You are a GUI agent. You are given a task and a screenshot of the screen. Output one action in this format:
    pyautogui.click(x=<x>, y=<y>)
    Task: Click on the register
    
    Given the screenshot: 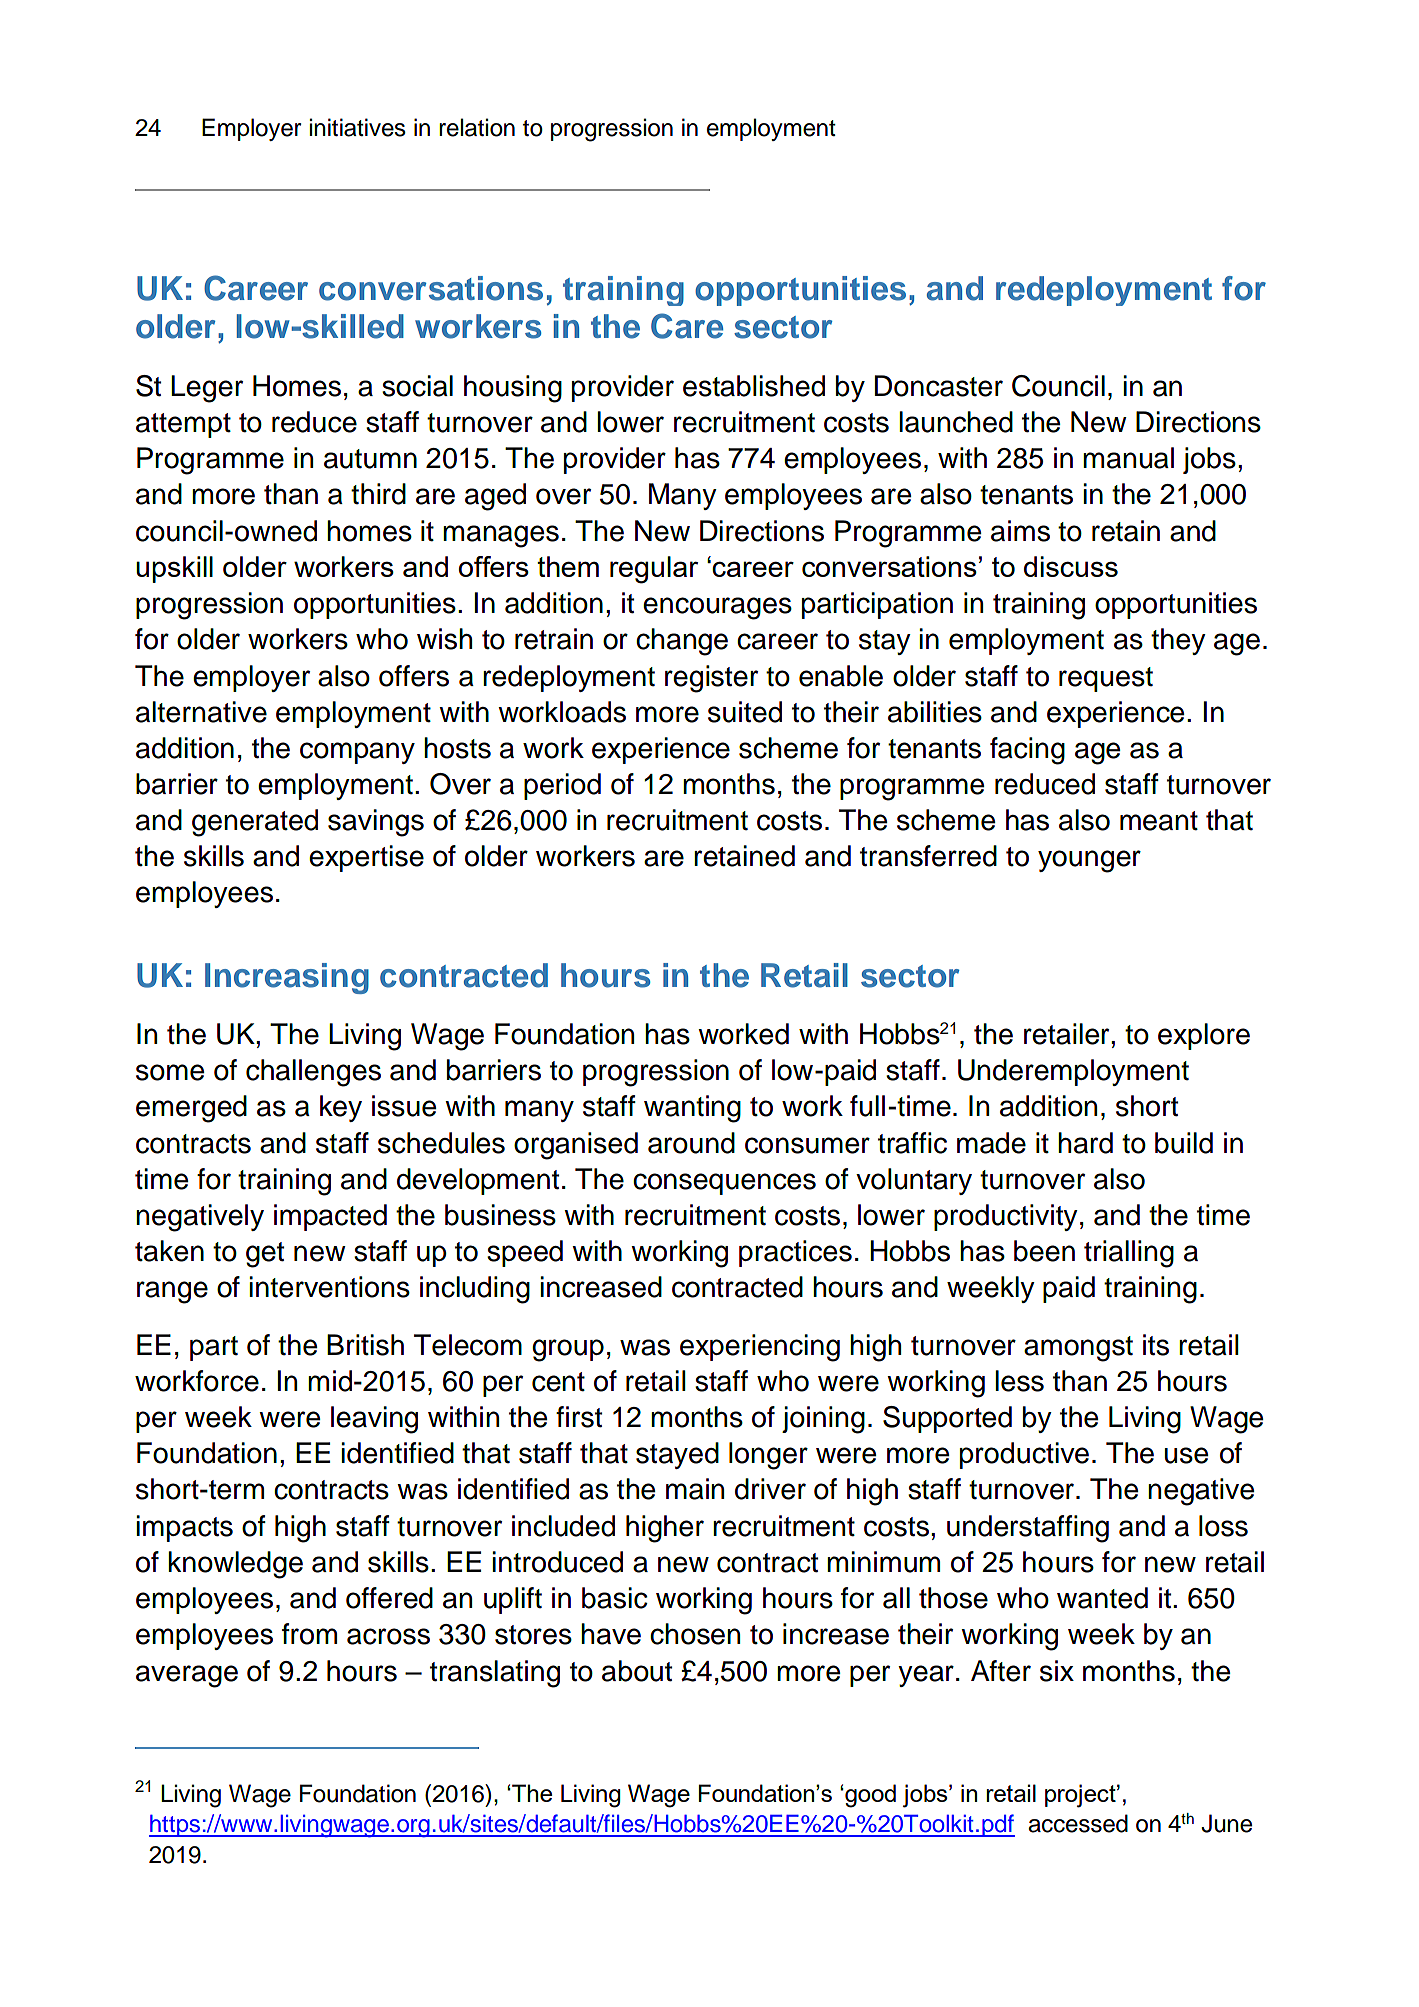 What is the action you would take?
    pyautogui.click(x=711, y=679)
